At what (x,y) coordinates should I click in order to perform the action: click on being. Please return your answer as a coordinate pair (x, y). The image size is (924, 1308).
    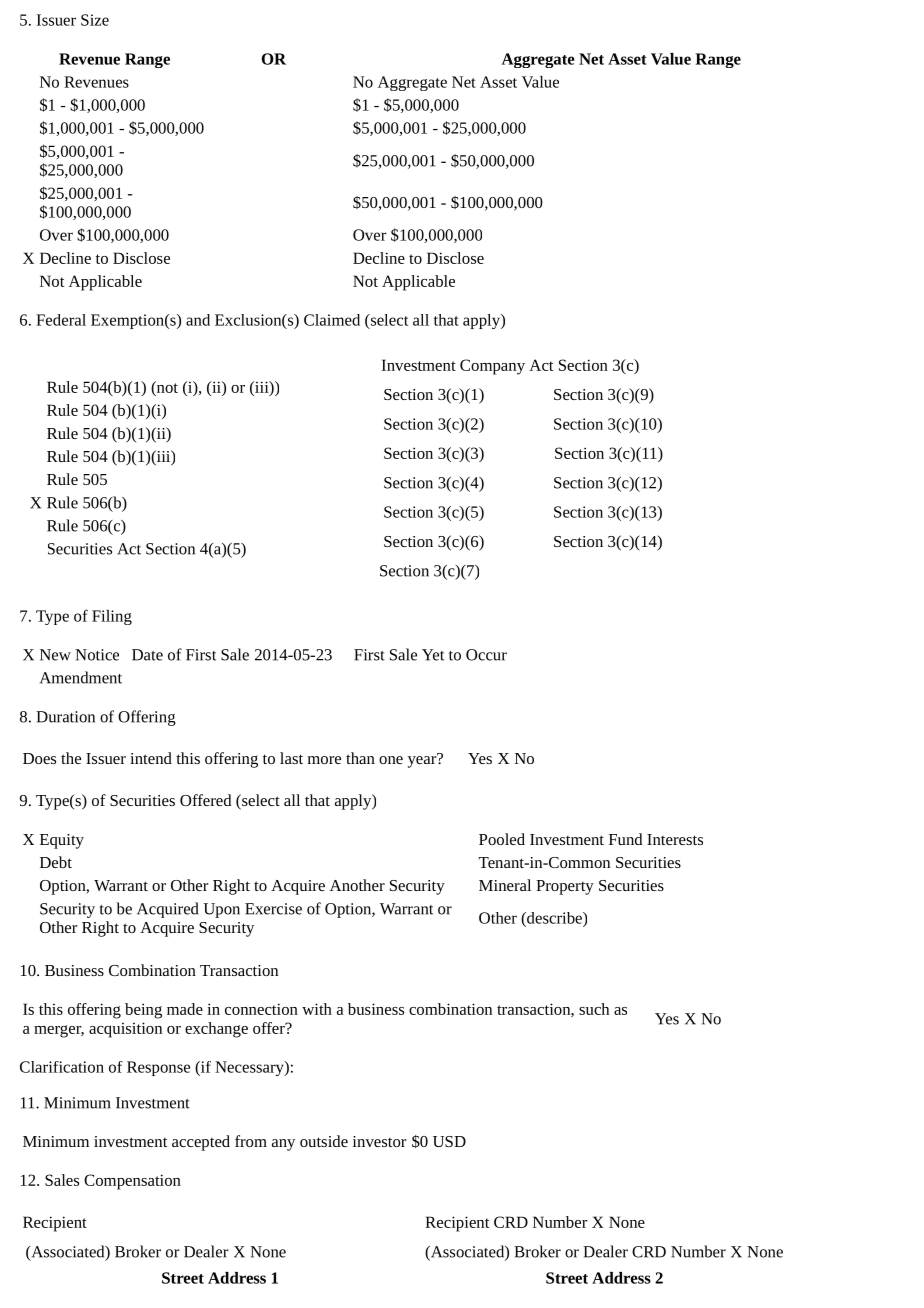
    Looking at the image, I should click on (143, 1011).
